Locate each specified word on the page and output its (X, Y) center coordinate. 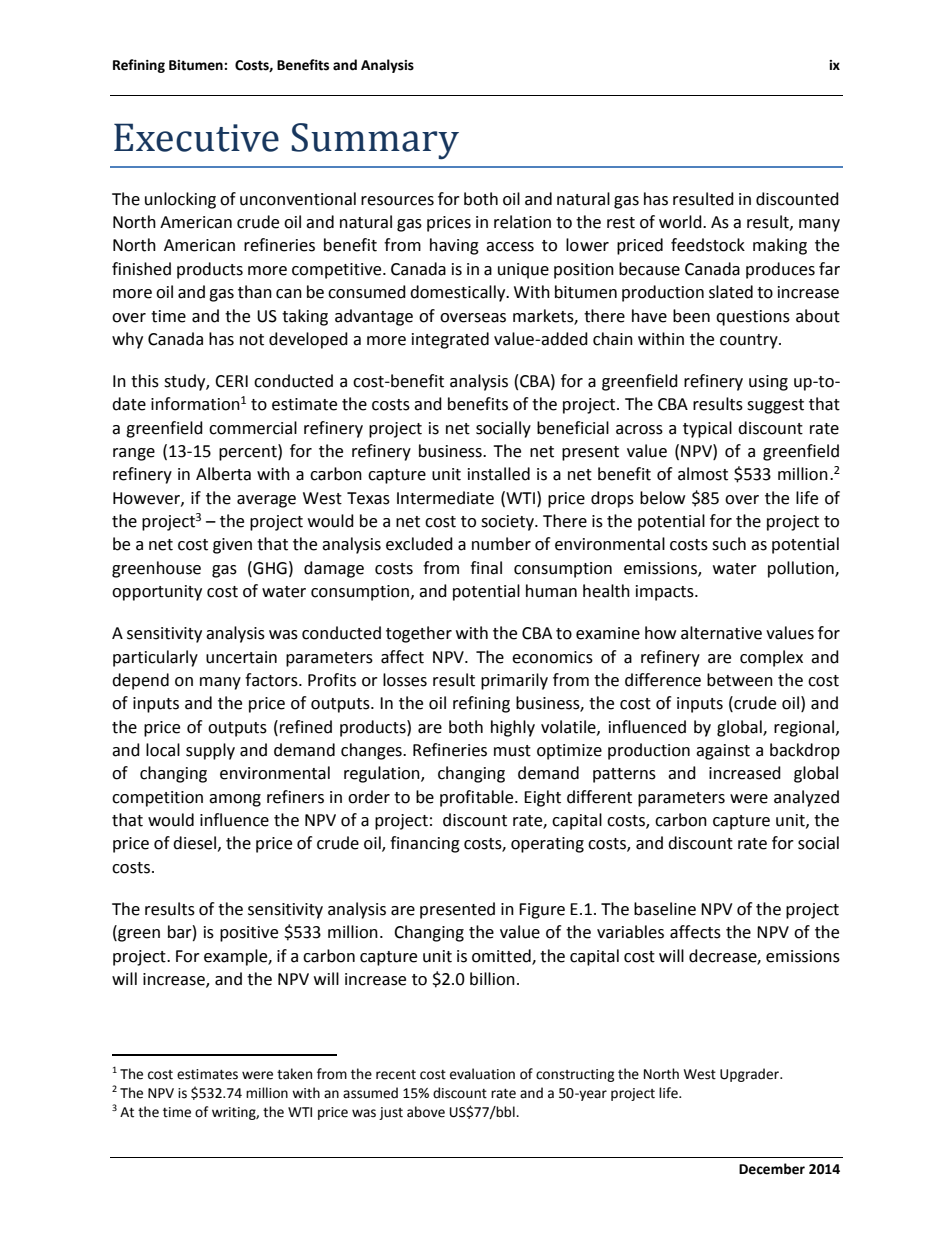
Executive (196, 137)
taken (294, 1074)
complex (771, 658)
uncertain (241, 657)
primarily (514, 681)
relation (522, 222)
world (681, 222)
